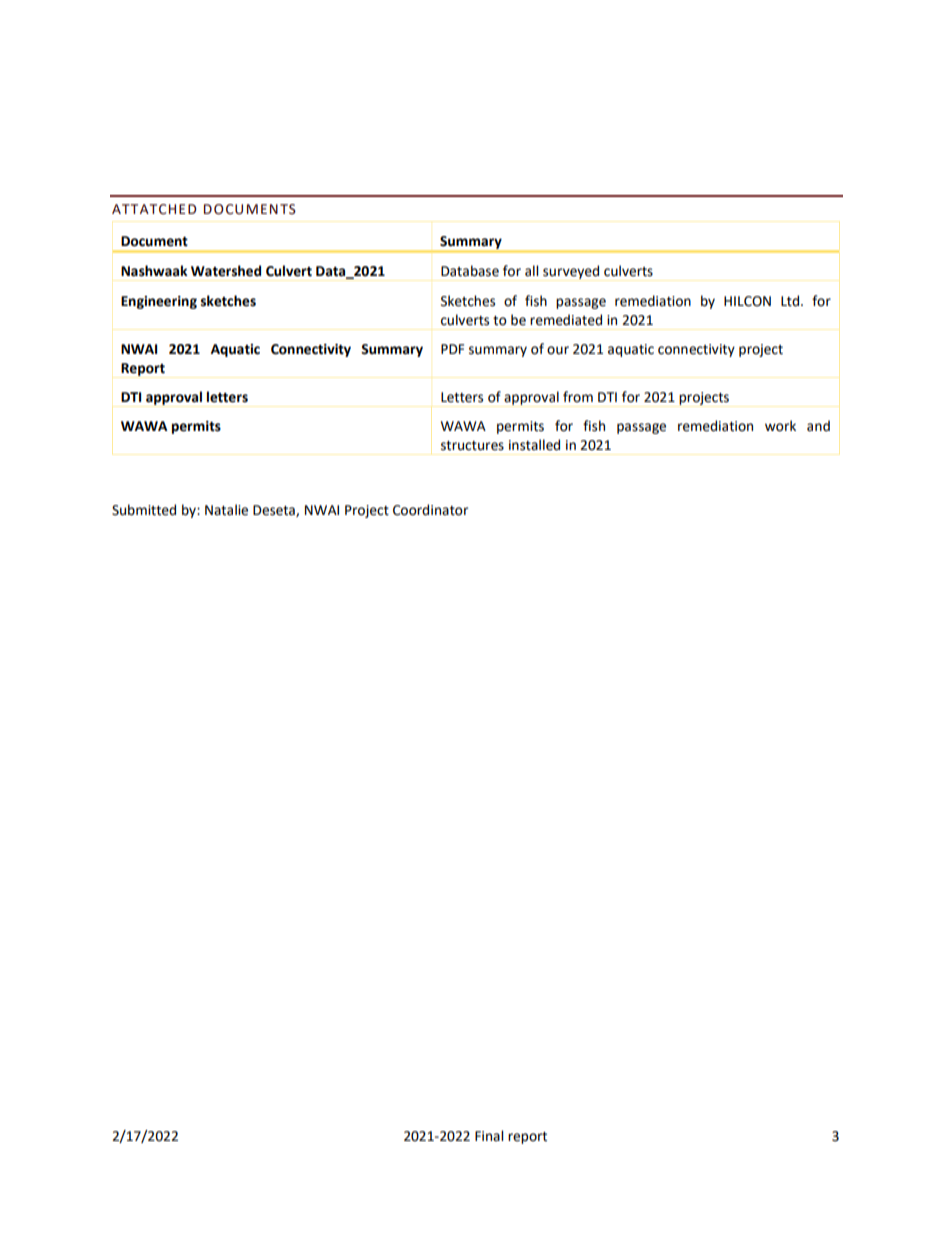  I want to click on Watershed, so click(226, 271).
